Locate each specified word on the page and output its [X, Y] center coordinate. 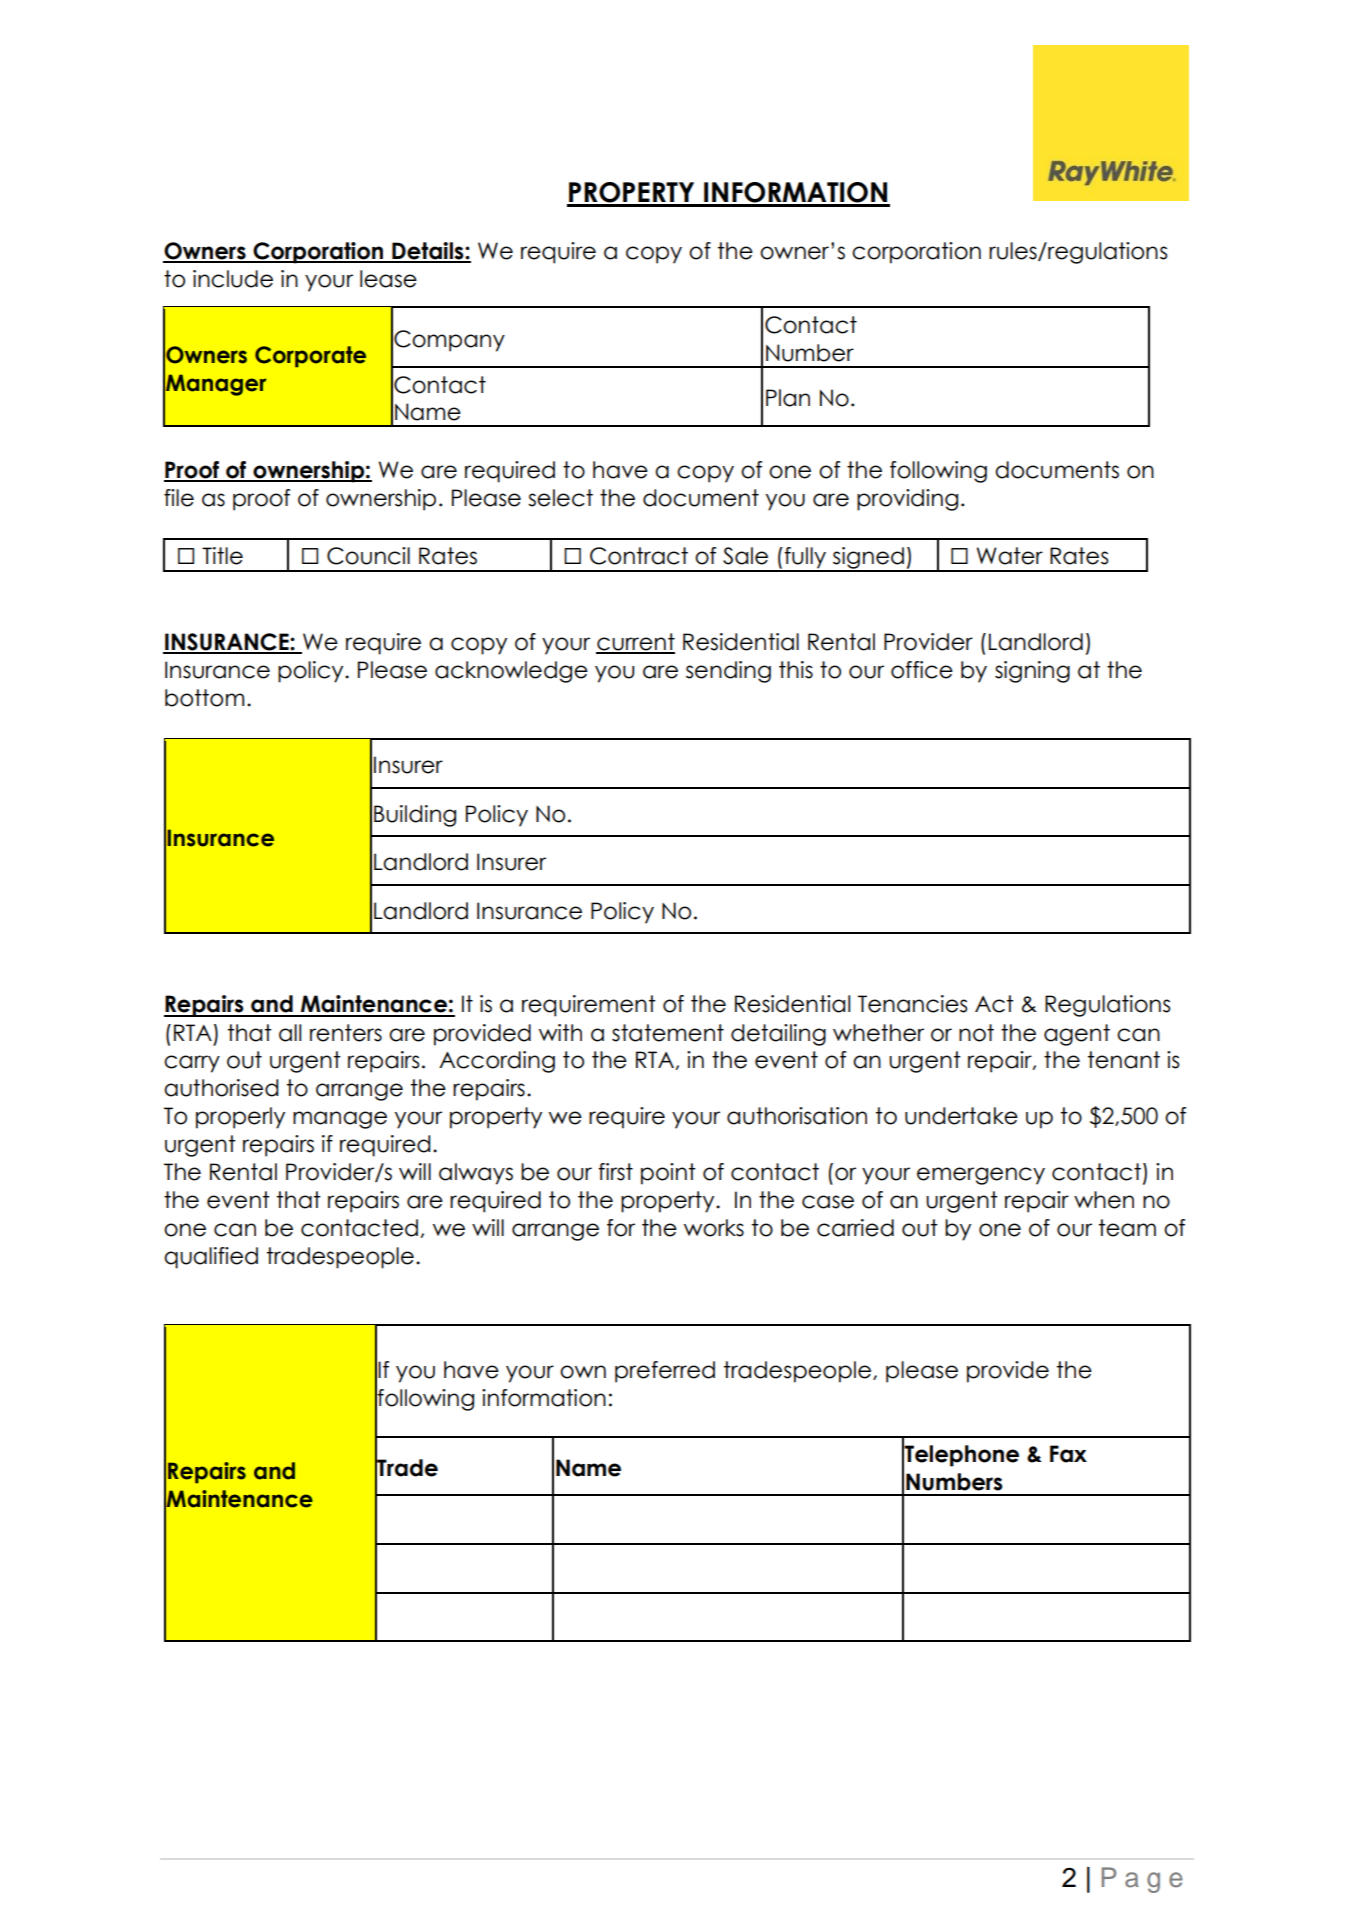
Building [415, 816]
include [233, 279]
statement [668, 1033]
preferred [665, 1372]
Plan [788, 398]
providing [907, 500]
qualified [211, 1258]
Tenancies [913, 1004]
